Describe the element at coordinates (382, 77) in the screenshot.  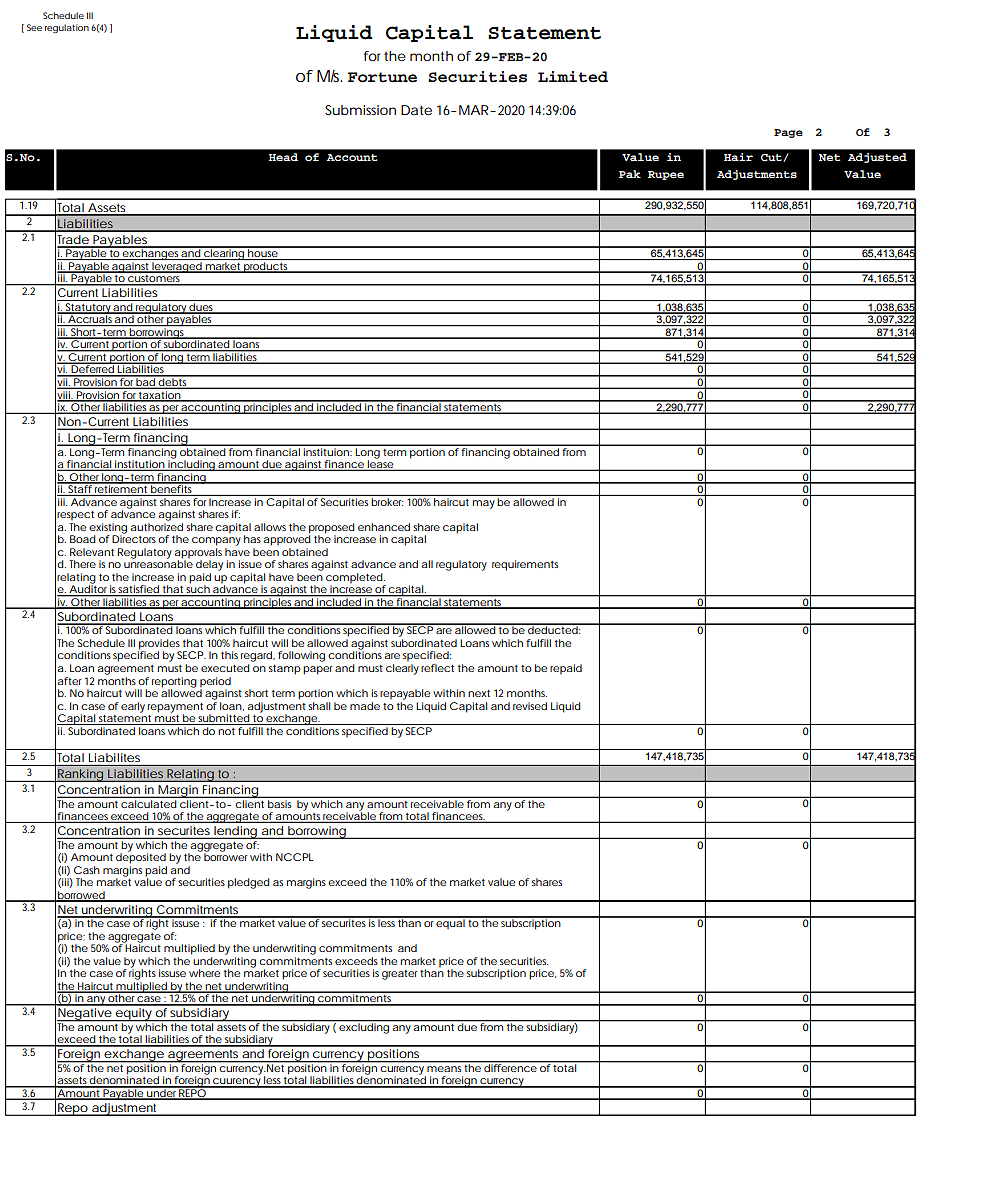
I see `Fortune` at that location.
